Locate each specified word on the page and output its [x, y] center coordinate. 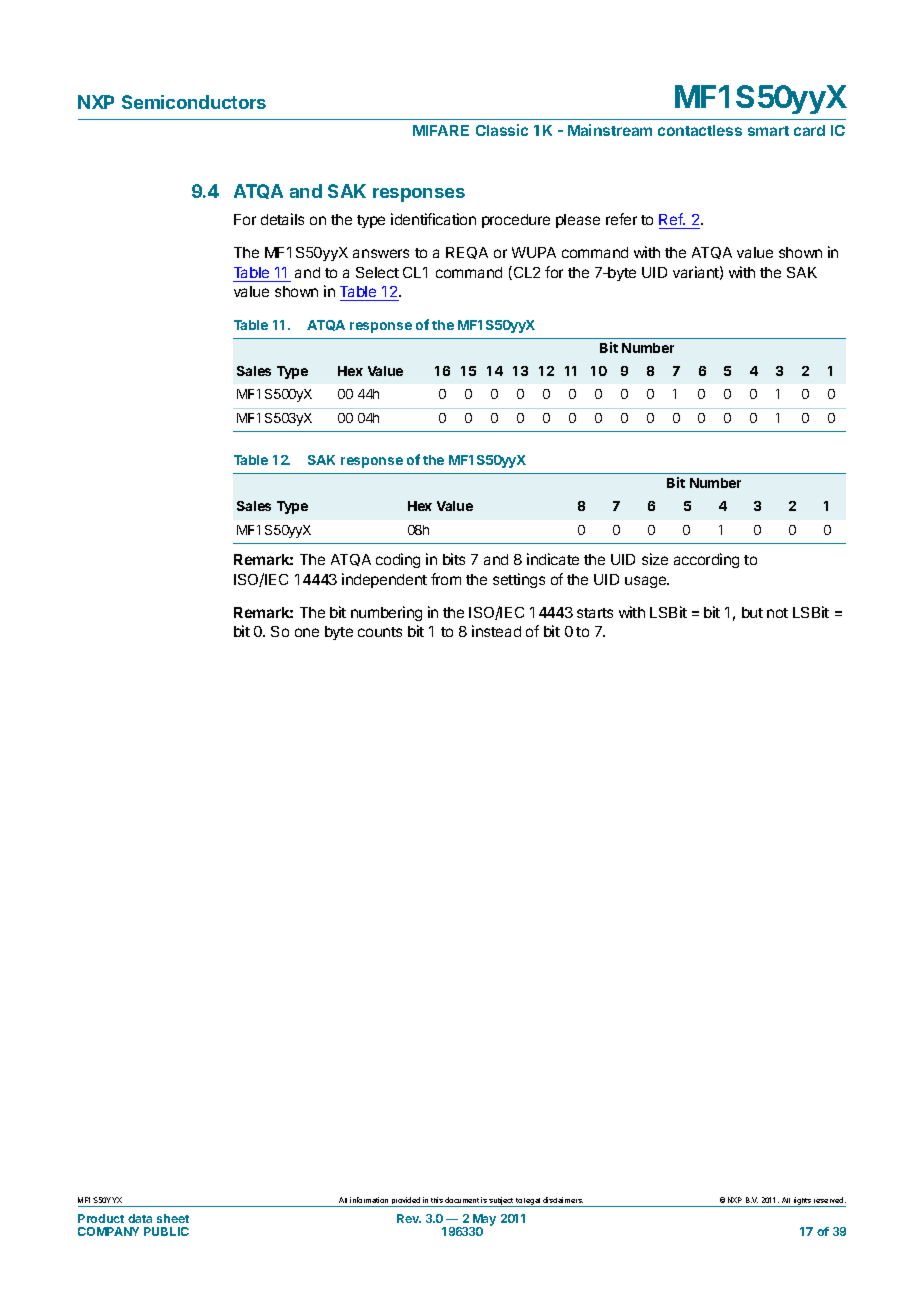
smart [768, 131]
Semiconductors [194, 102]
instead [496, 631]
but [752, 612]
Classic [502, 130]
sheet [173, 1218]
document [462, 1200]
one [307, 632]
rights [802, 1202]
